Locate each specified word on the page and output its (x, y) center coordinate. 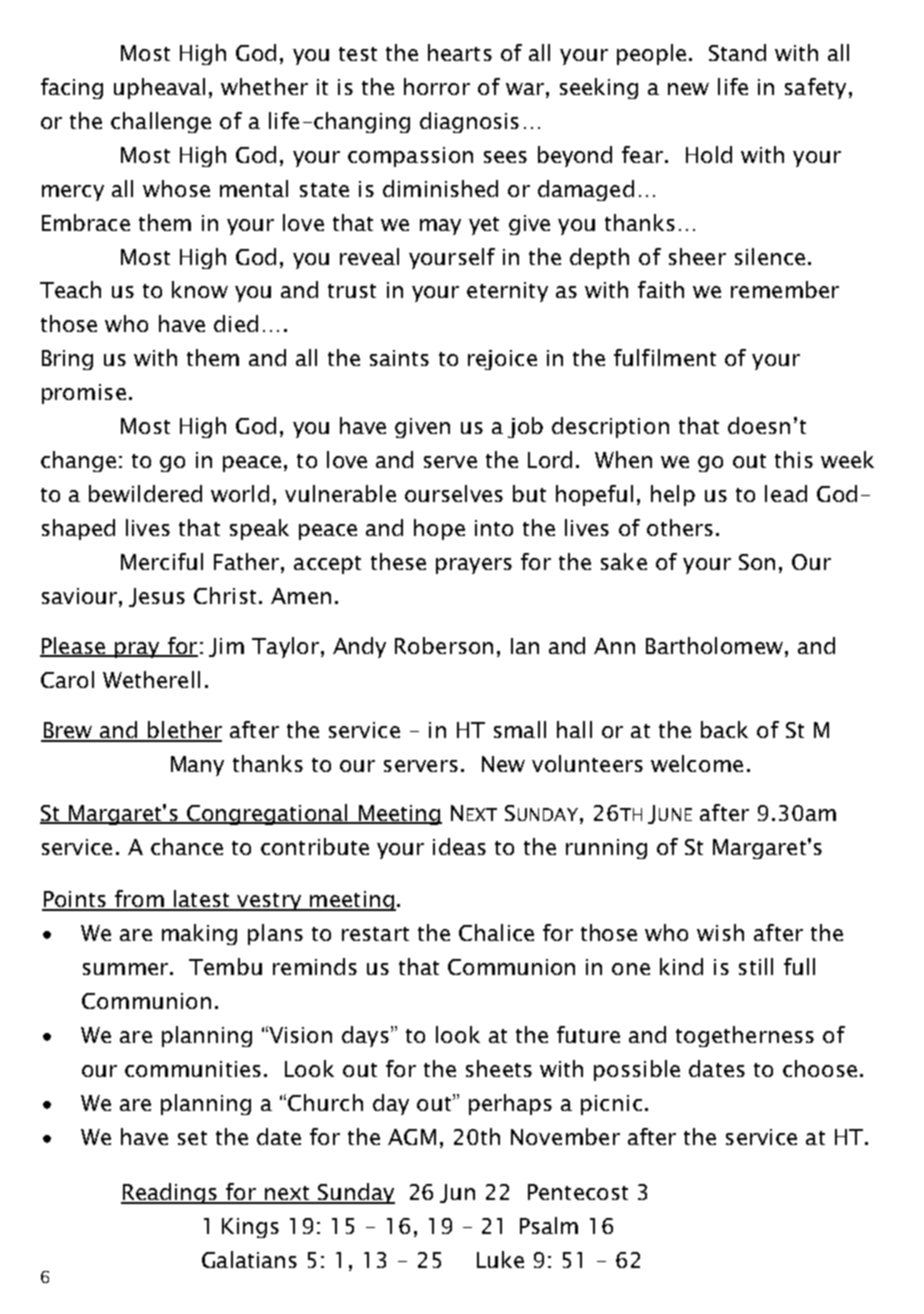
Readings (170, 1193)
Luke (500, 1259)
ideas (459, 846)
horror (437, 86)
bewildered (145, 493)
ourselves (454, 493)
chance (187, 846)
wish (720, 932)
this (794, 459)
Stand (737, 52)
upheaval (159, 88)
